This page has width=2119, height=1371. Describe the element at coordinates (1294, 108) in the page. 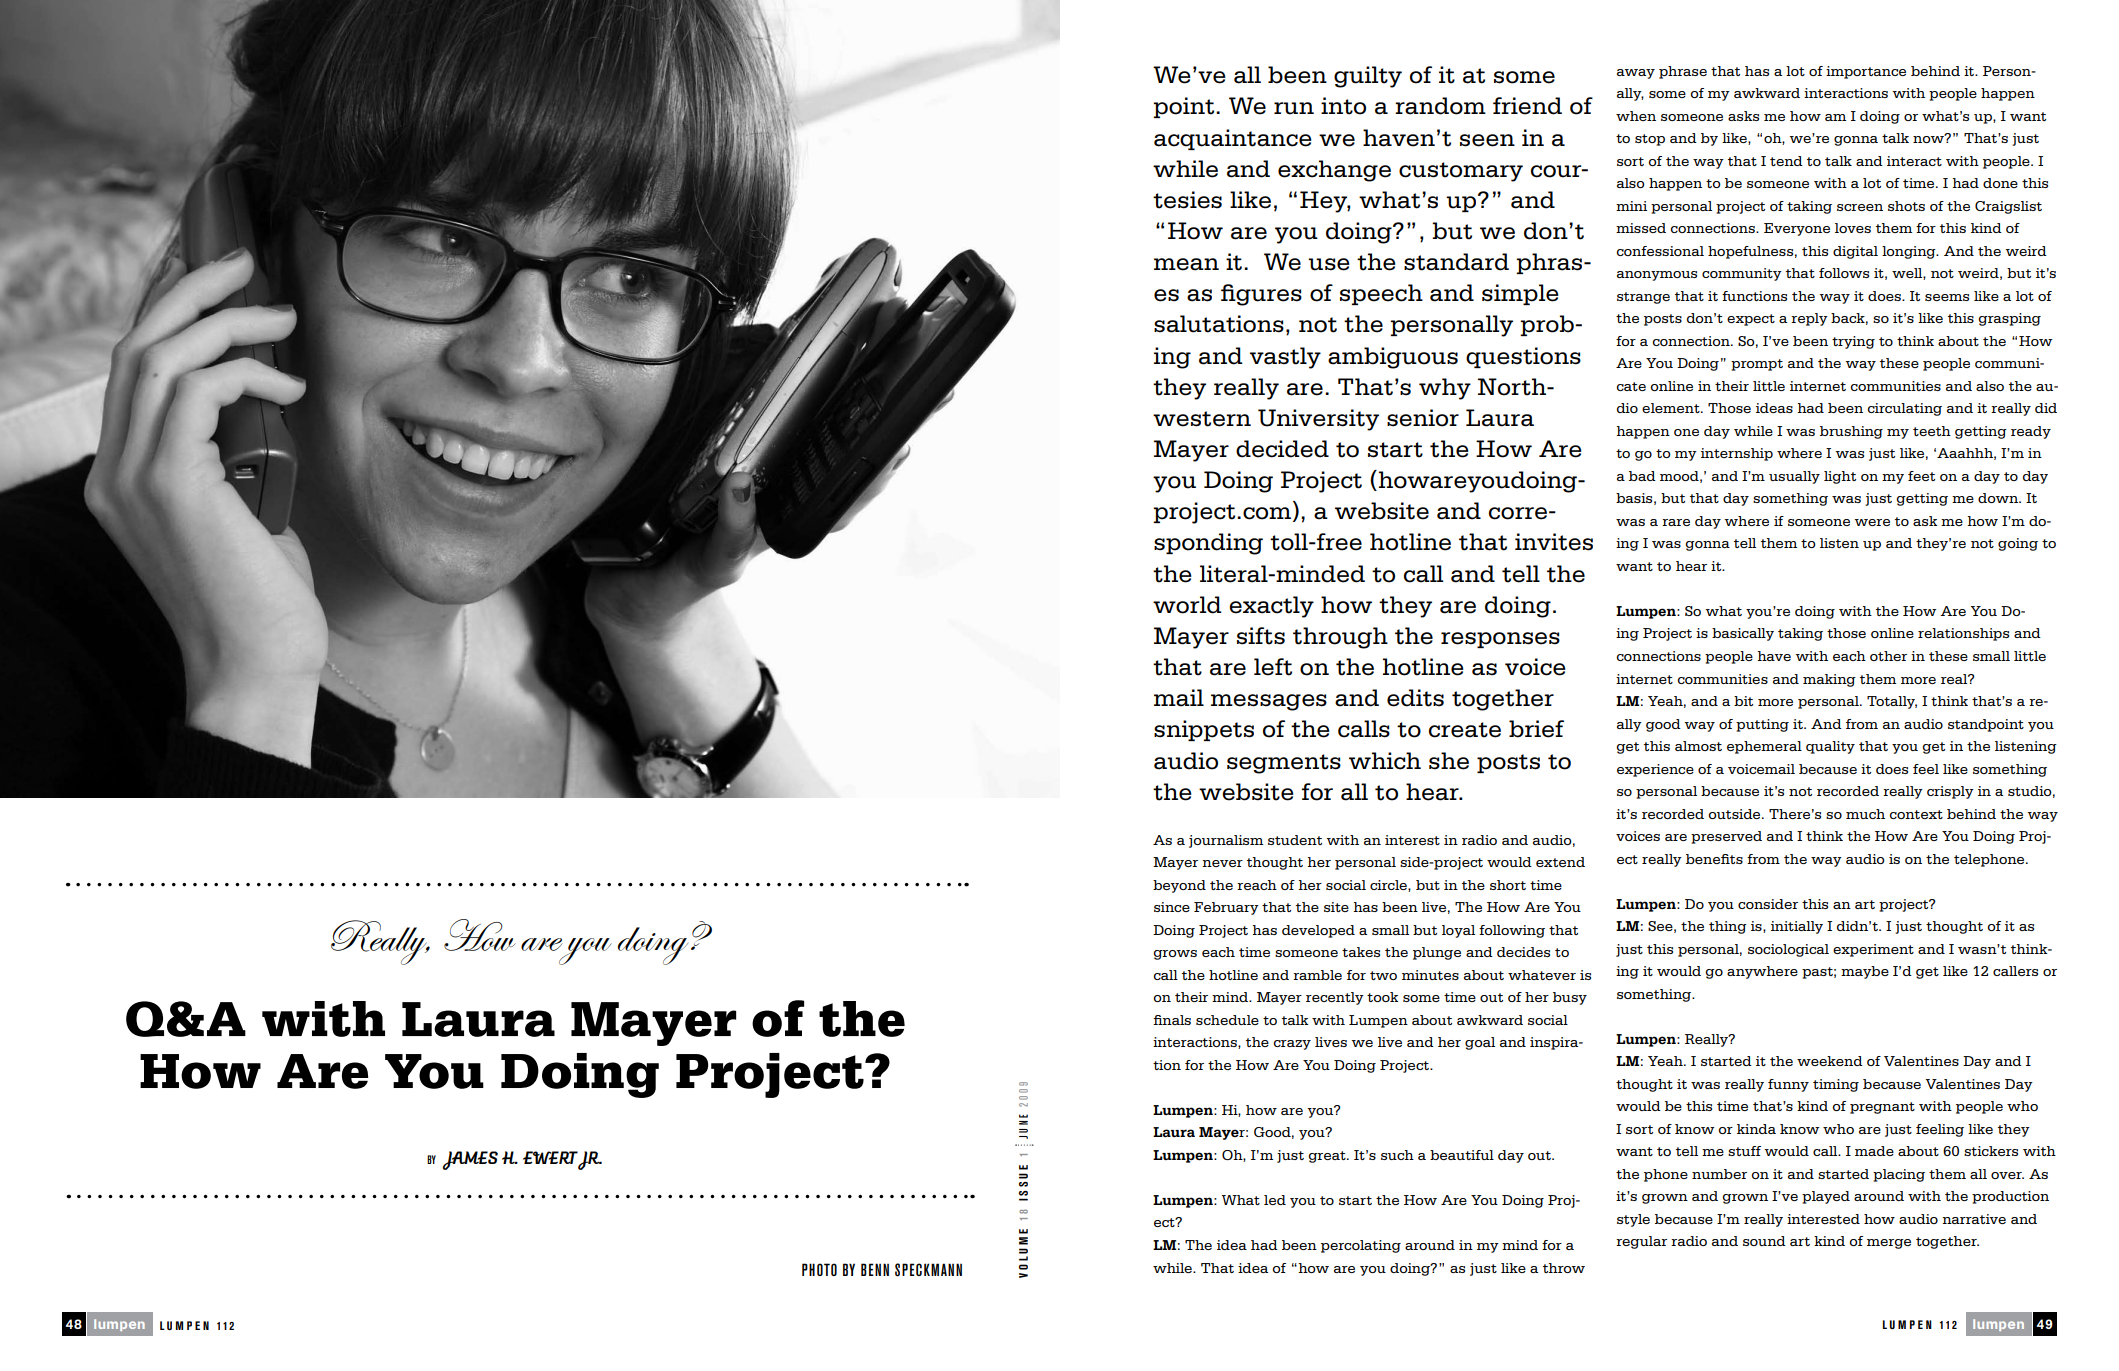

I see `run` at that location.
